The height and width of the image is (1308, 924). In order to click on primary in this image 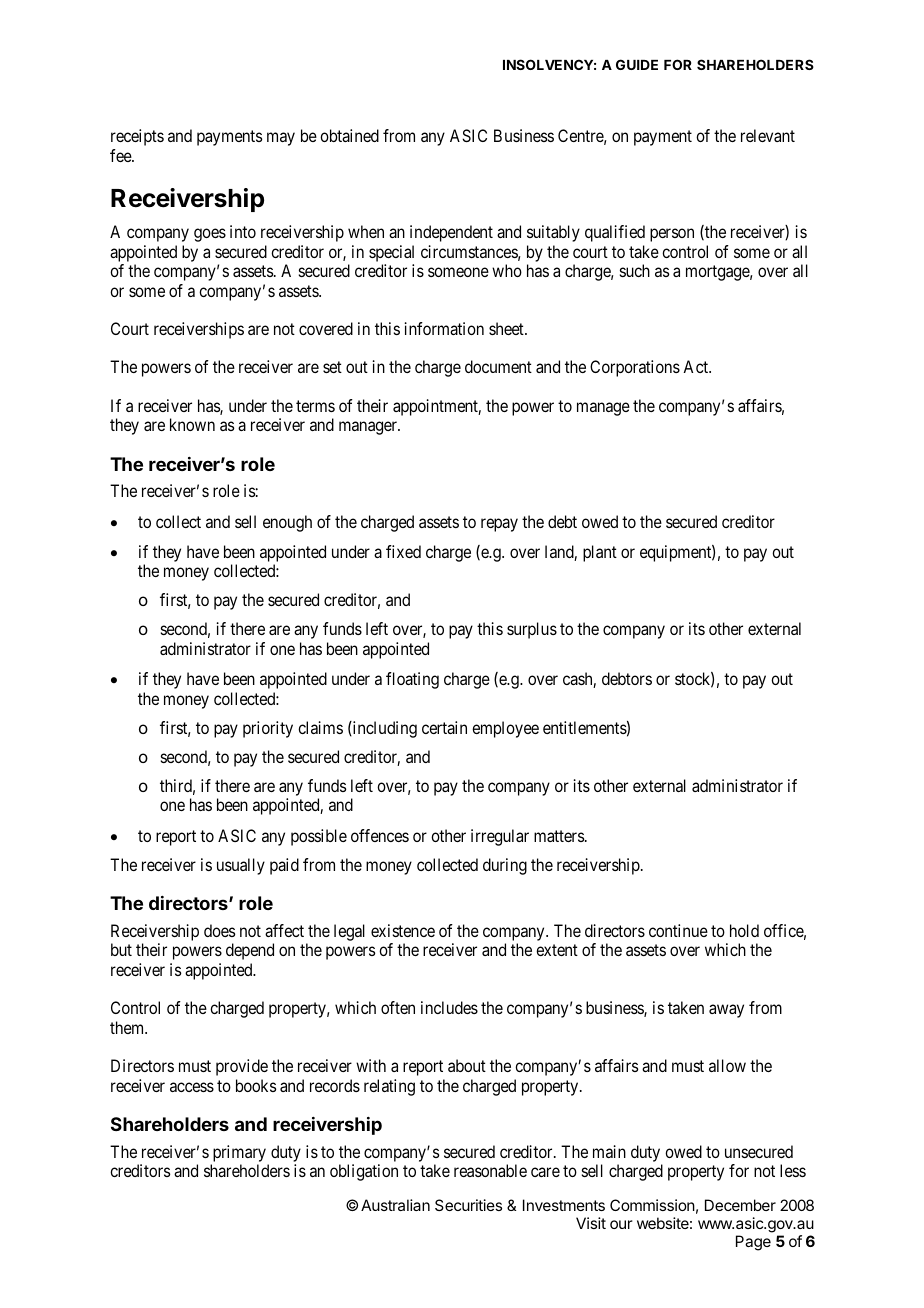, I will do `click(239, 1153)`.
